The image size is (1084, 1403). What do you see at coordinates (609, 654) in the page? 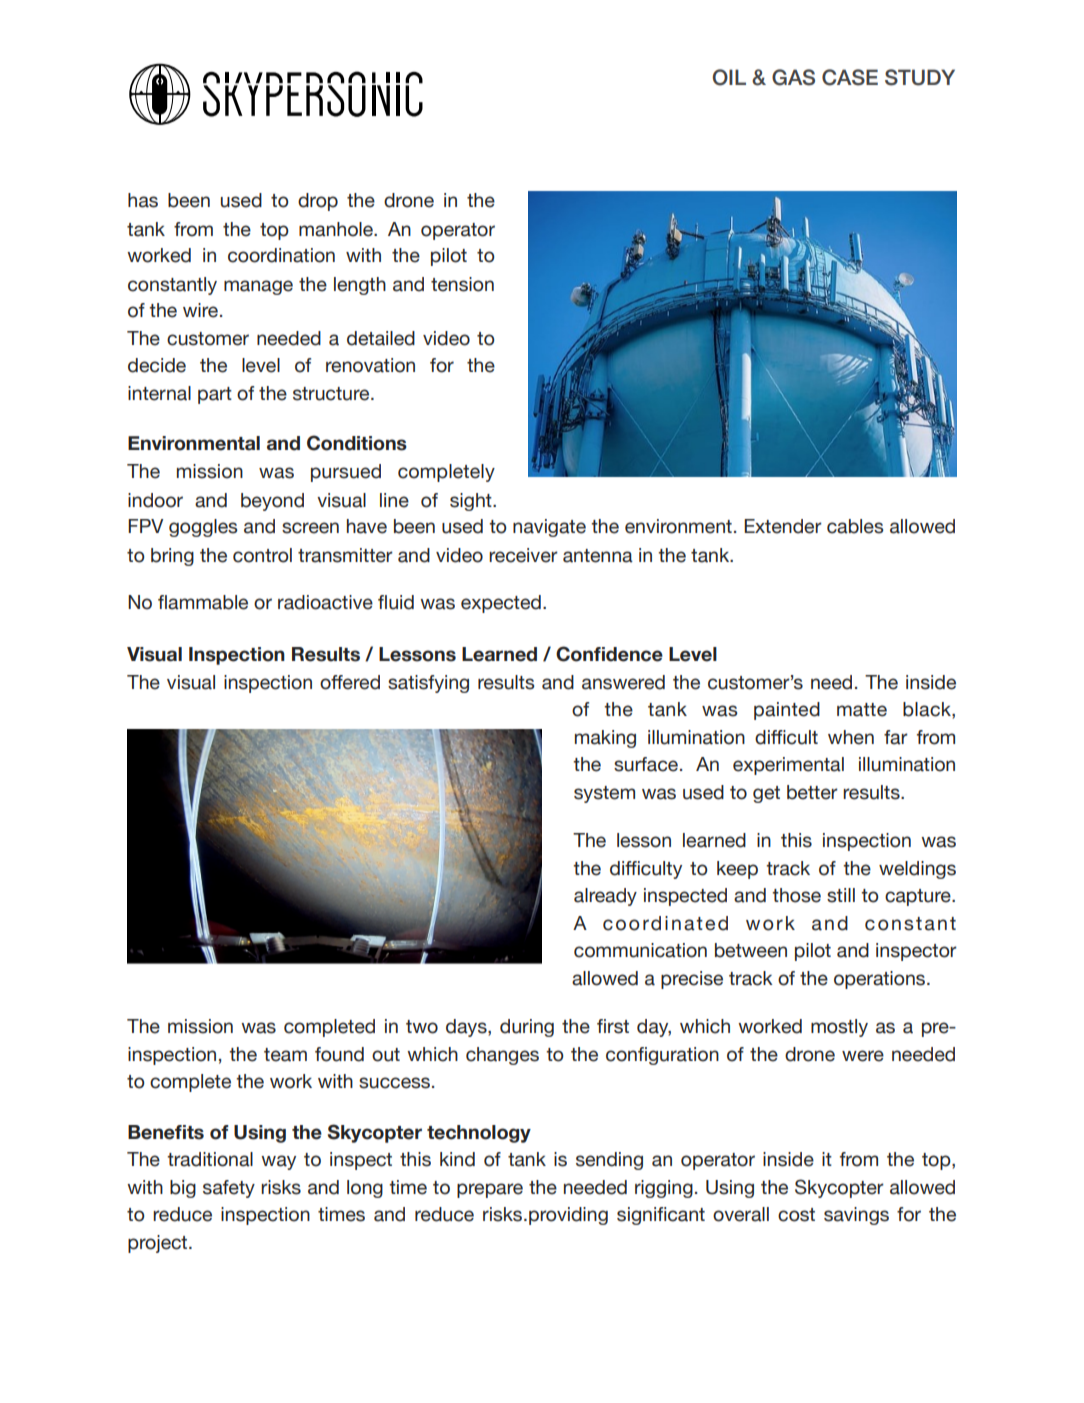
I see `Confidence` at bounding box center [609, 654].
